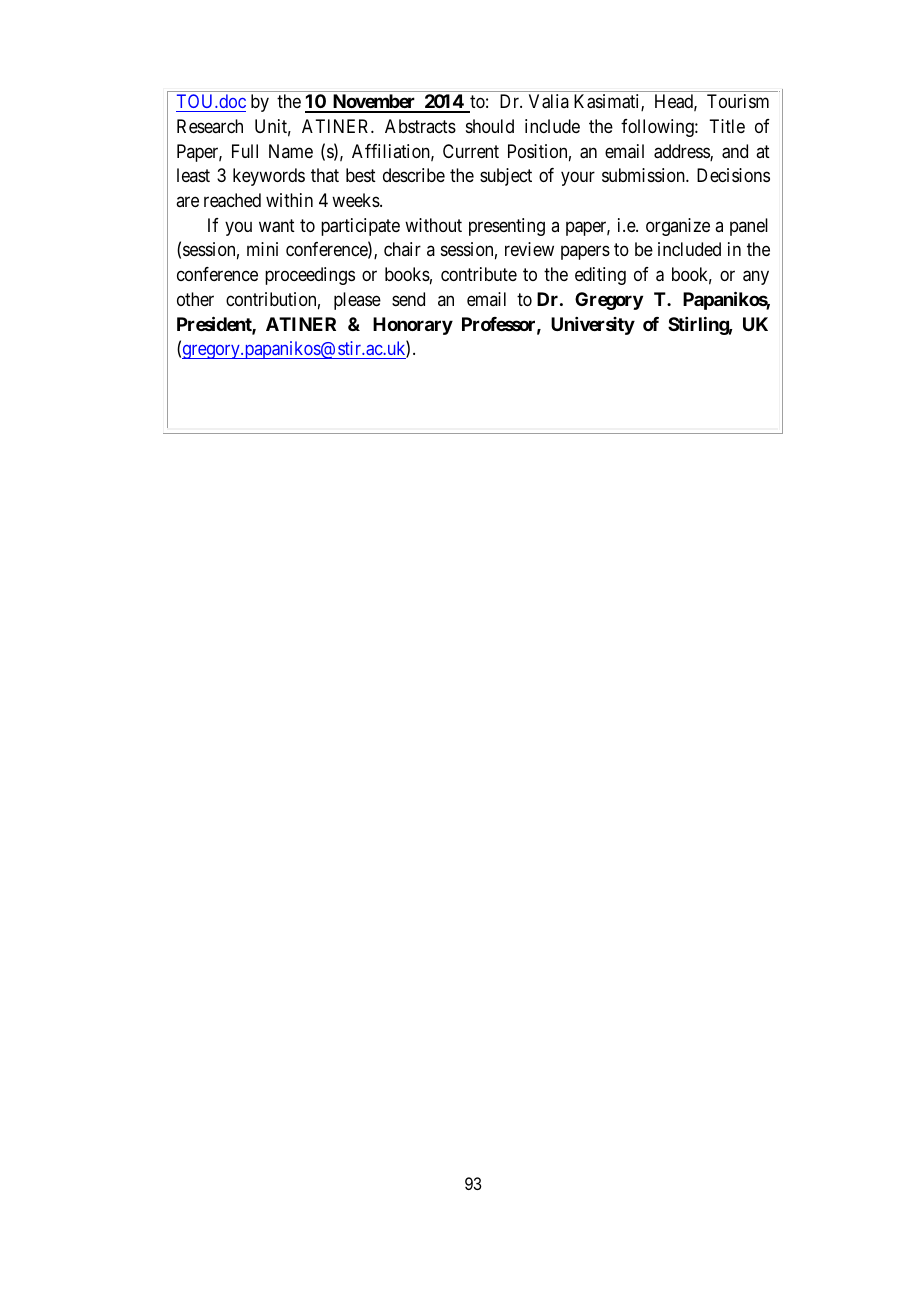 This page has height=1308, width=924. What do you see at coordinates (310, 276) in the page?
I see `proceedings` at bounding box center [310, 276].
